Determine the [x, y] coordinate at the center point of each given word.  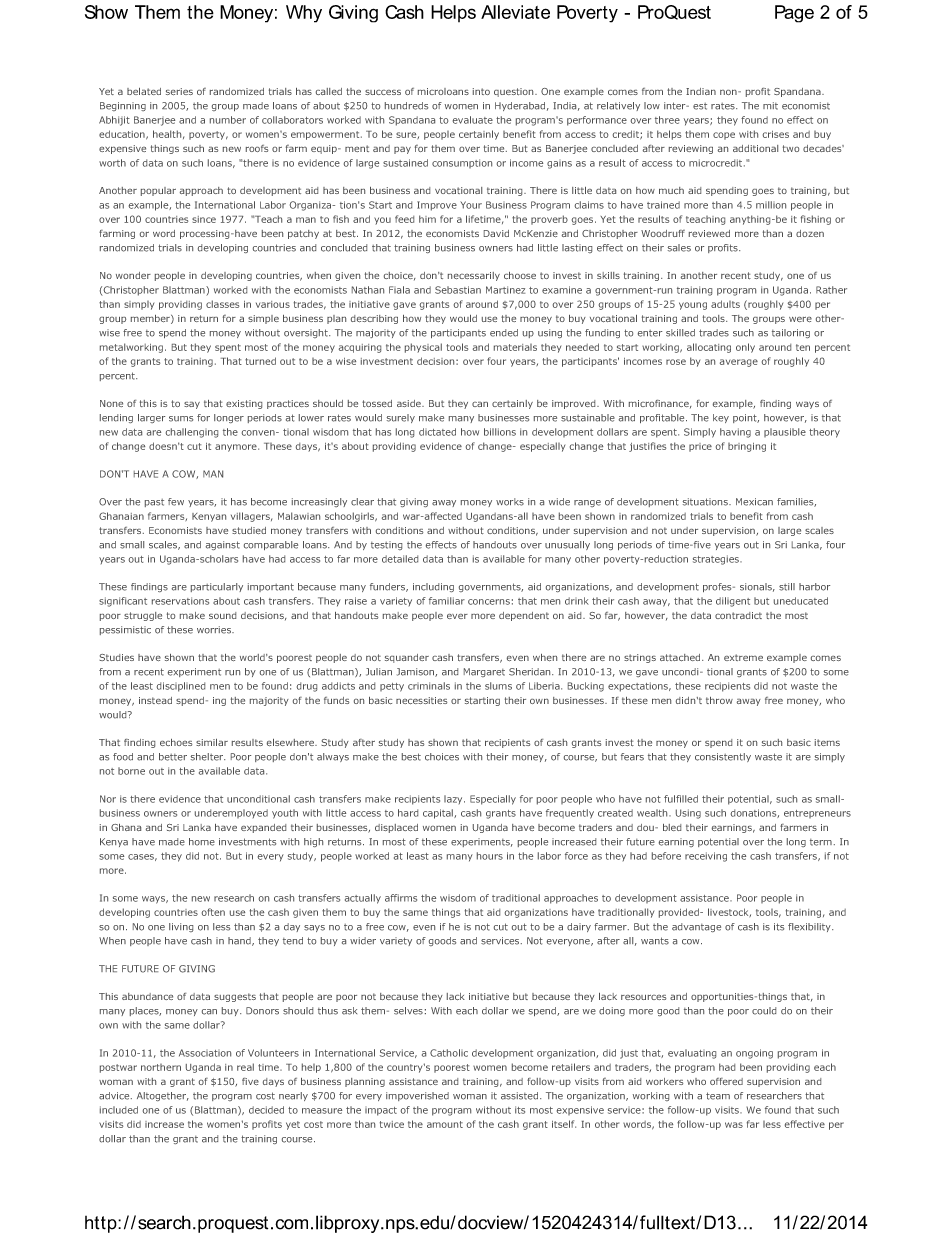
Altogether [163, 1096]
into [481, 91]
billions [500, 432]
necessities [421, 700]
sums [181, 419]
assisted [521, 1096]
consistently [723, 757]
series [179, 91]
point [746, 418]
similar [212, 742]
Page [794, 14]
